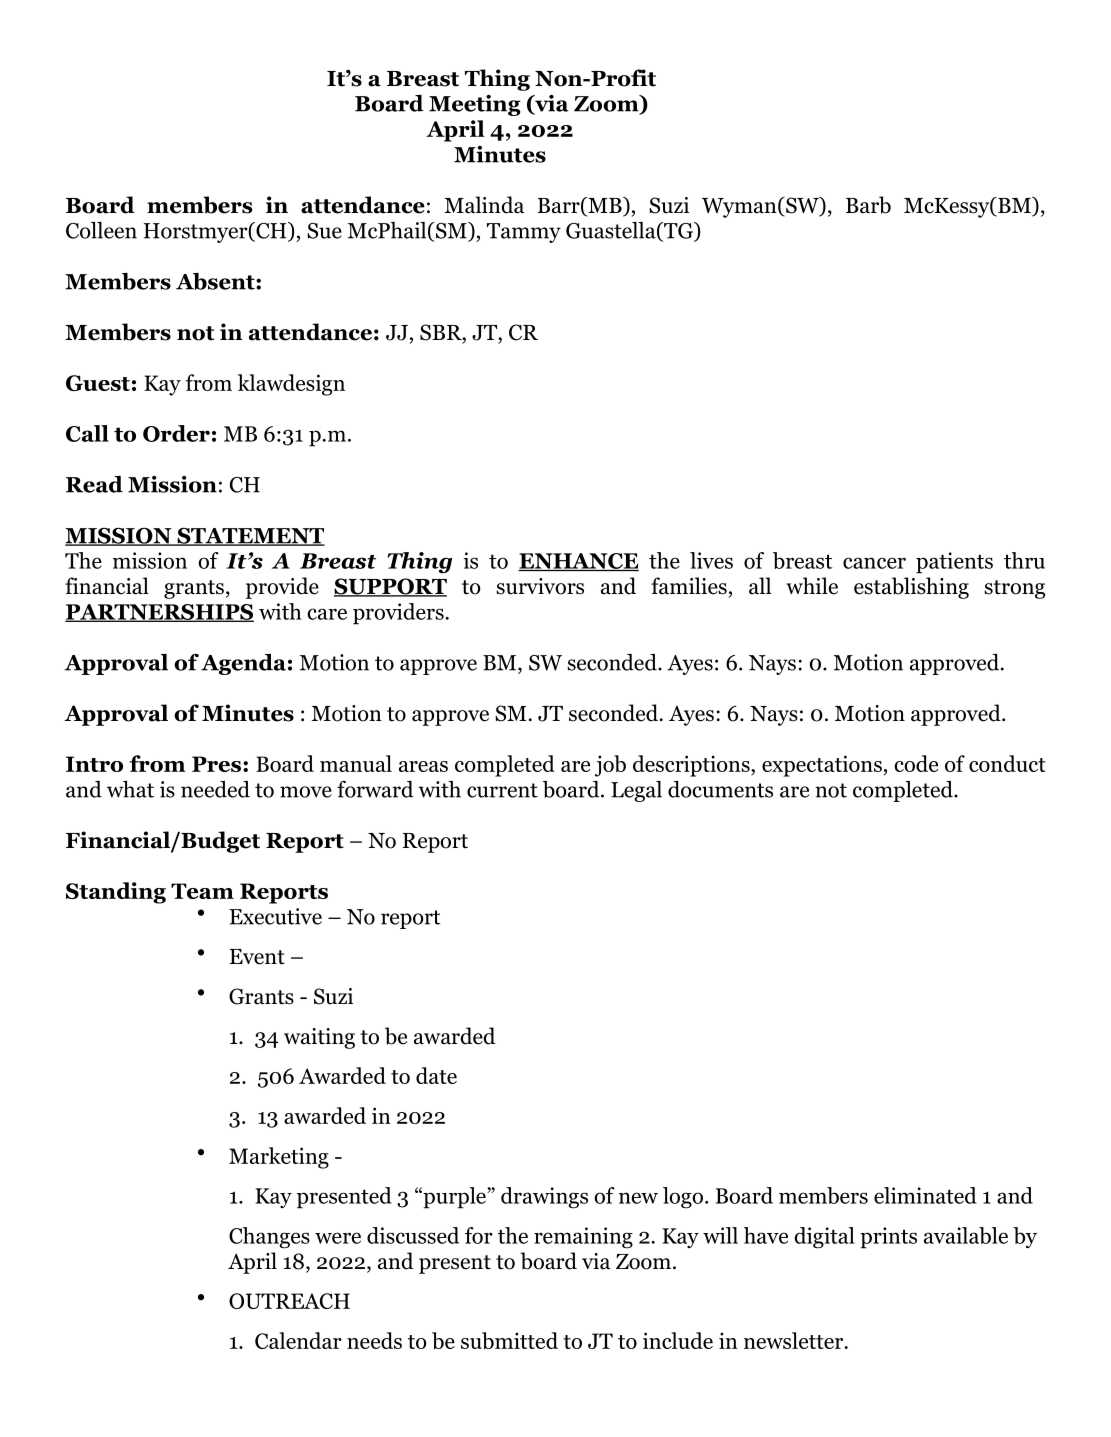  What do you see at coordinates (888, 1238) in the screenshot?
I see `prints` at bounding box center [888, 1238].
